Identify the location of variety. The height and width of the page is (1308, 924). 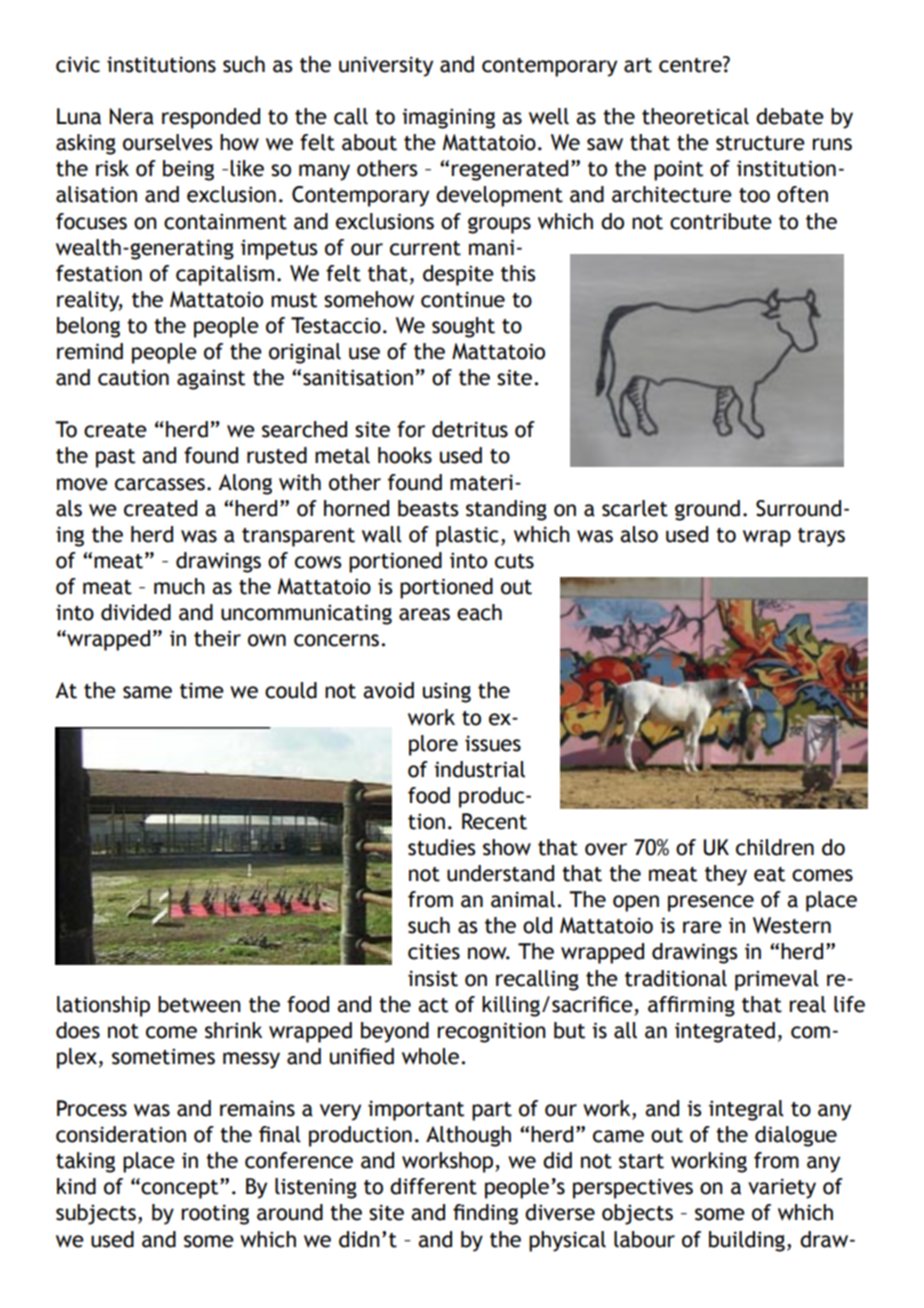
(782, 1188).
